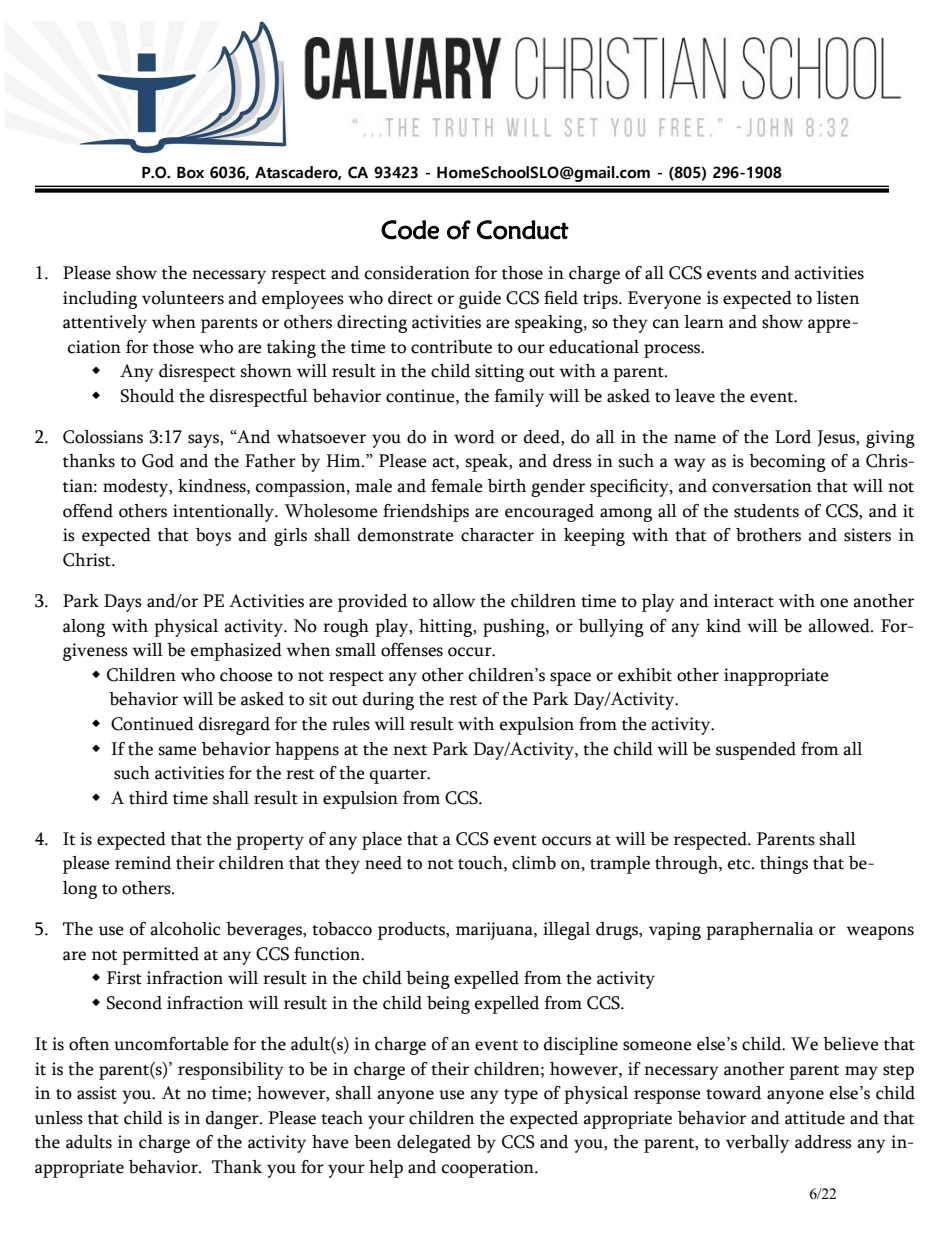 The image size is (952, 1233). What do you see at coordinates (190, 173) in the document?
I see `Box` at bounding box center [190, 173].
